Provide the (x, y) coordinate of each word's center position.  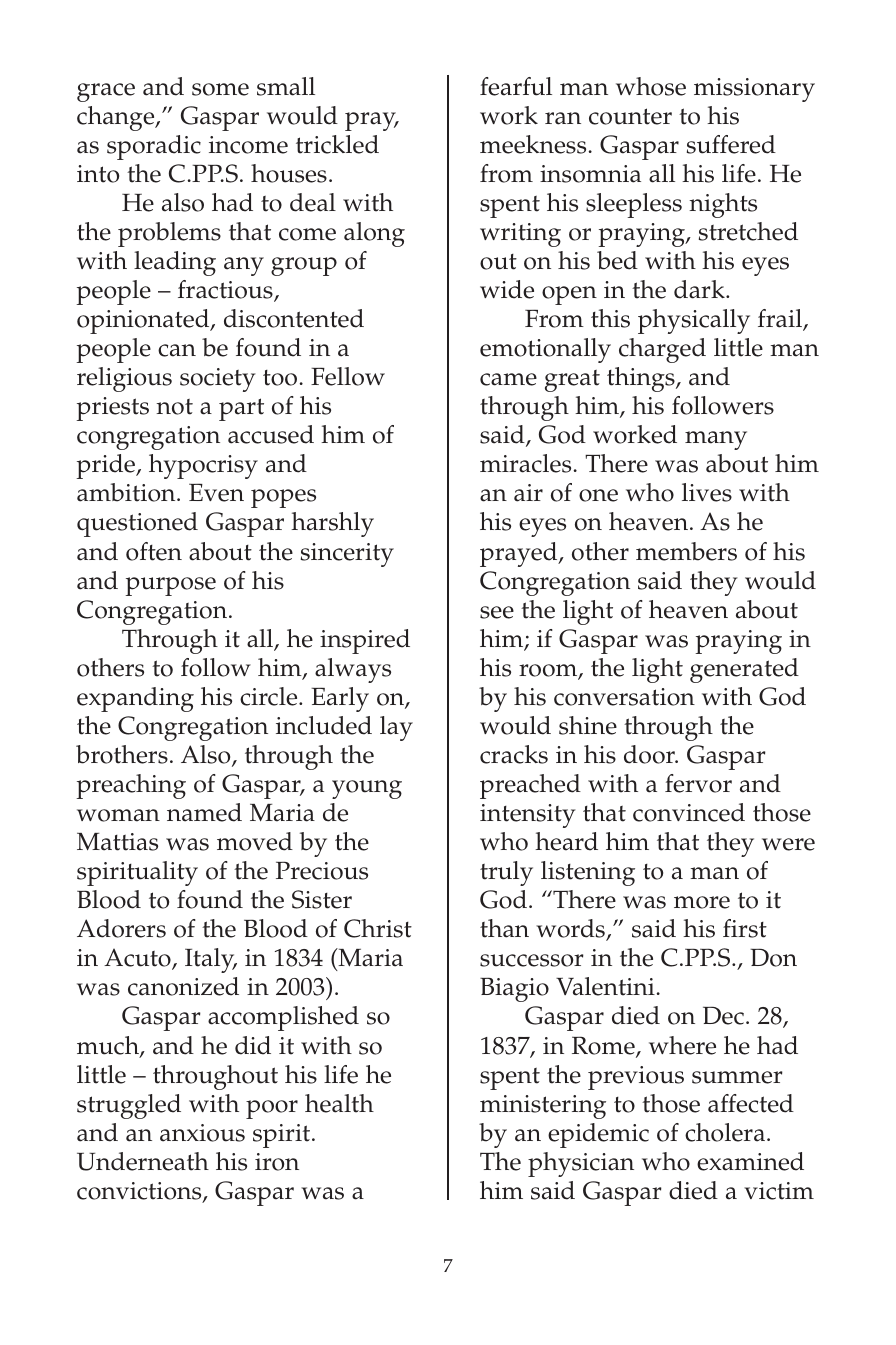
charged (662, 350)
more (702, 902)
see (497, 612)
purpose (170, 586)
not (174, 407)
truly (506, 873)
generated (744, 670)
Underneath (143, 1161)
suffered (731, 144)
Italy (211, 960)
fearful (516, 86)
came (508, 379)
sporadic (154, 147)
